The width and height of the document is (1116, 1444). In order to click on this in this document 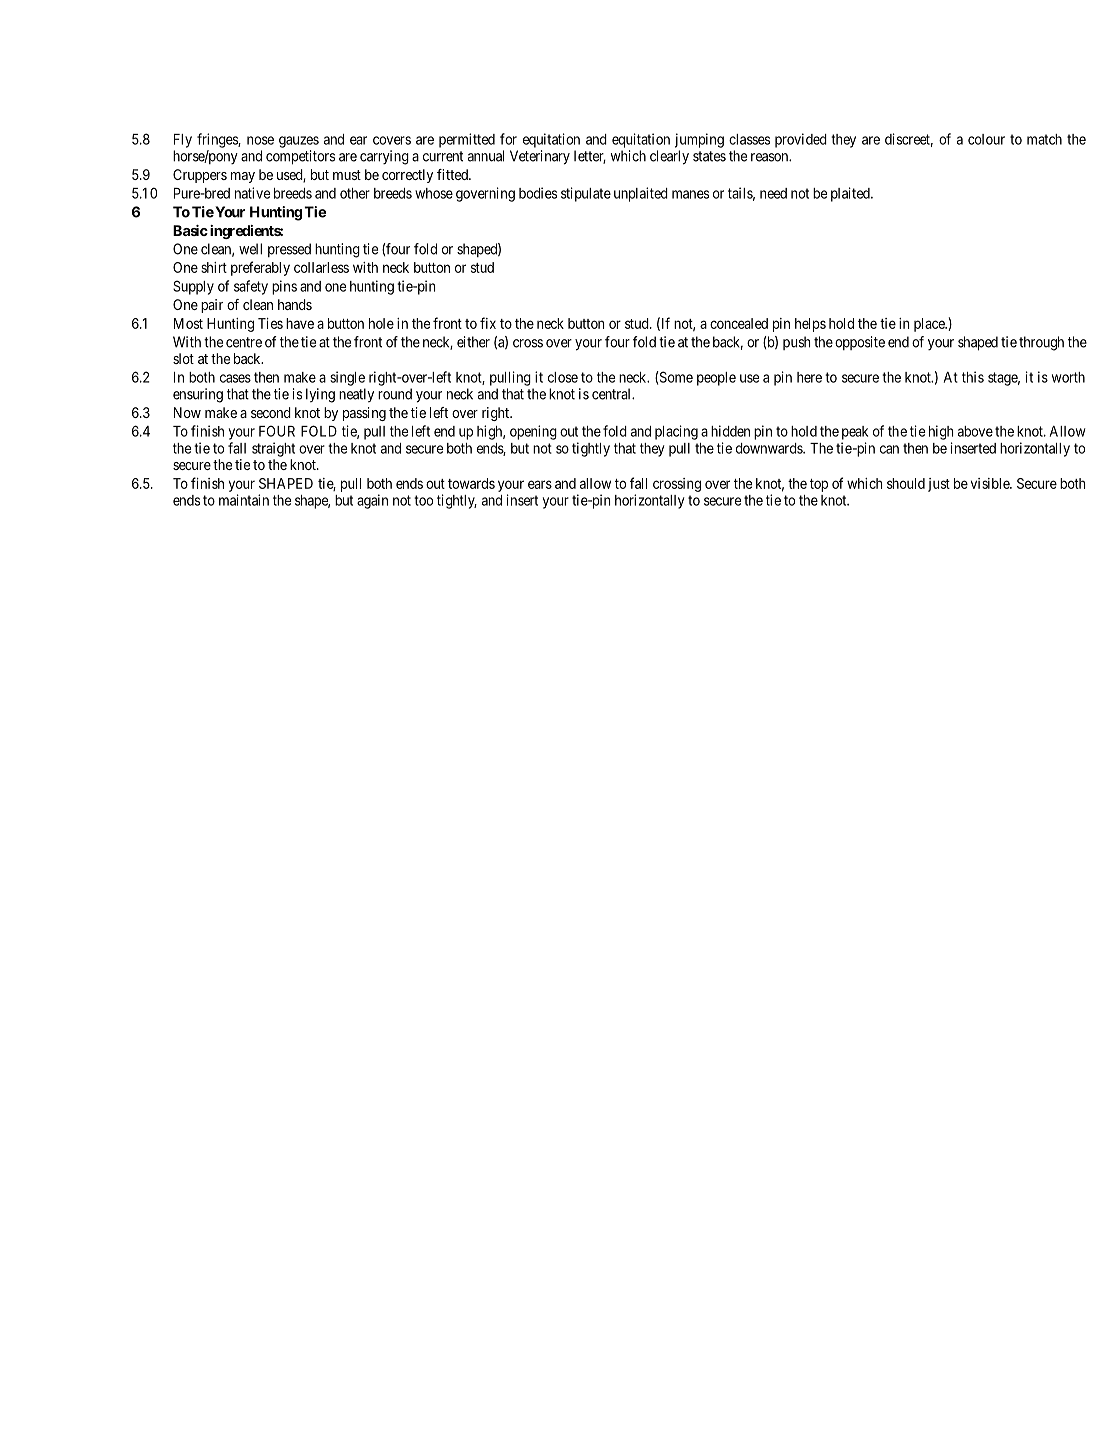, I will do `click(973, 377)`.
